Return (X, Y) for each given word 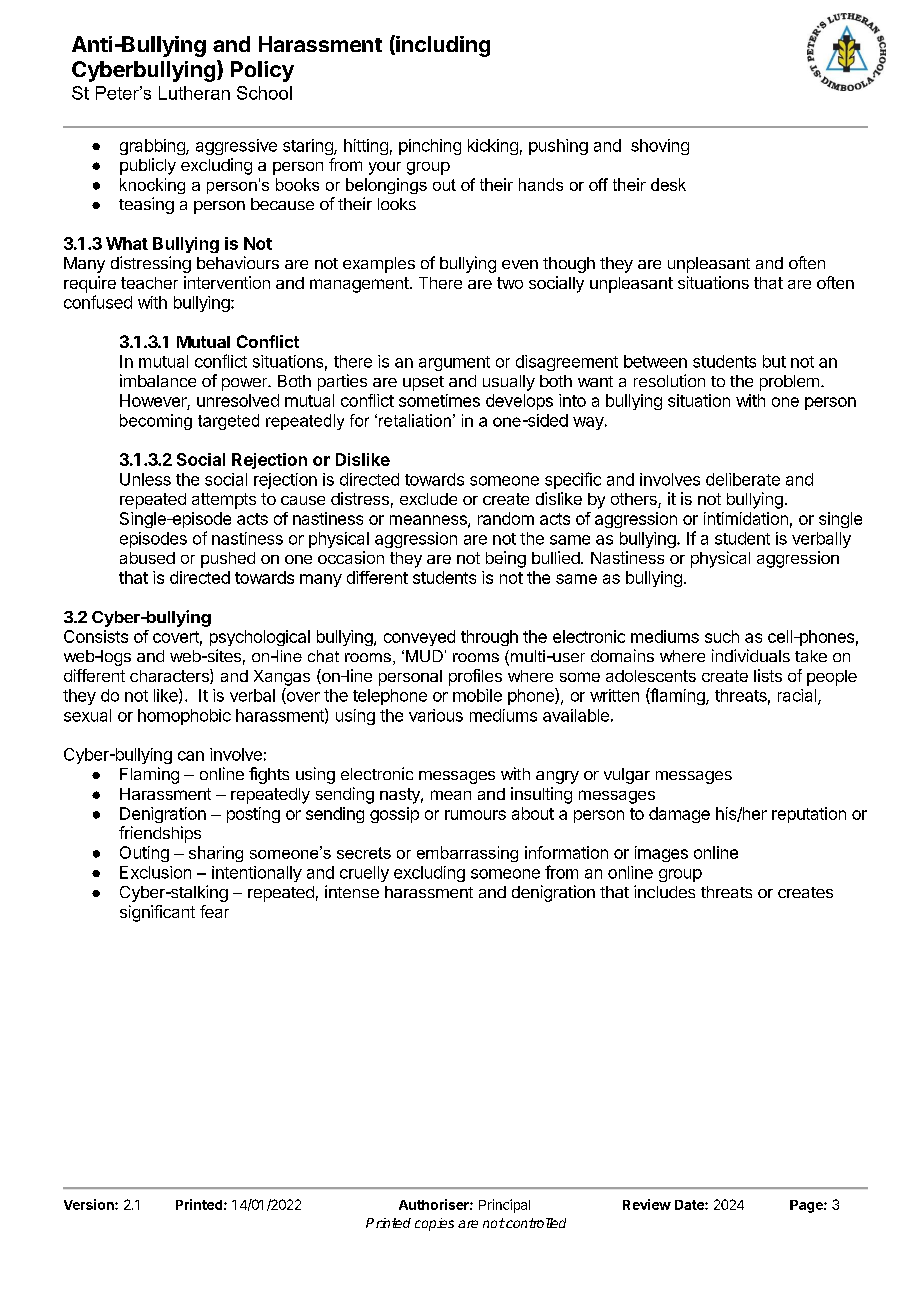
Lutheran (194, 93)
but (774, 361)
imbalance (158, 380)
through (489, 638)
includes (664, 891)
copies (434, 1224)
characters (170, 676)
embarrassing (467, 854)
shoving (660, 147)
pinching (430, 147)
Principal (504, 1206)
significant (157, 913)
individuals (751, 655)
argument (454, 363)
